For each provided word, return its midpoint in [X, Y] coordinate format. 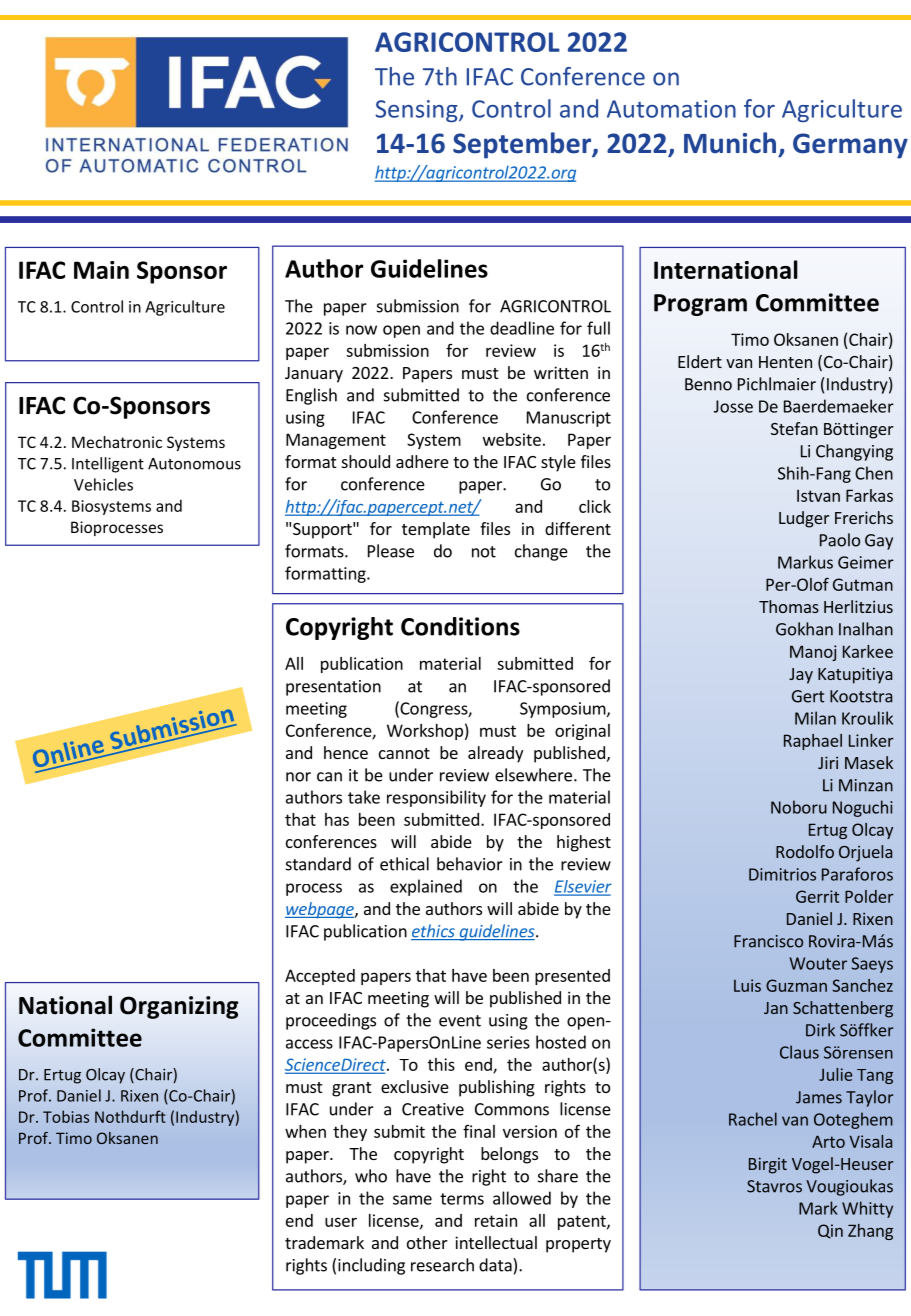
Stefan [794, 428]
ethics [434, 932]
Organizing [179, 1007]
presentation [333, 688]
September [523, 145]
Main [101, 270]
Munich [730, 143]
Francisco [768, 941]
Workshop [425, 732]
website [512, 439]
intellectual [496, 1242]
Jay [801, 676]
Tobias [66, 1116]
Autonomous [194, 464]
